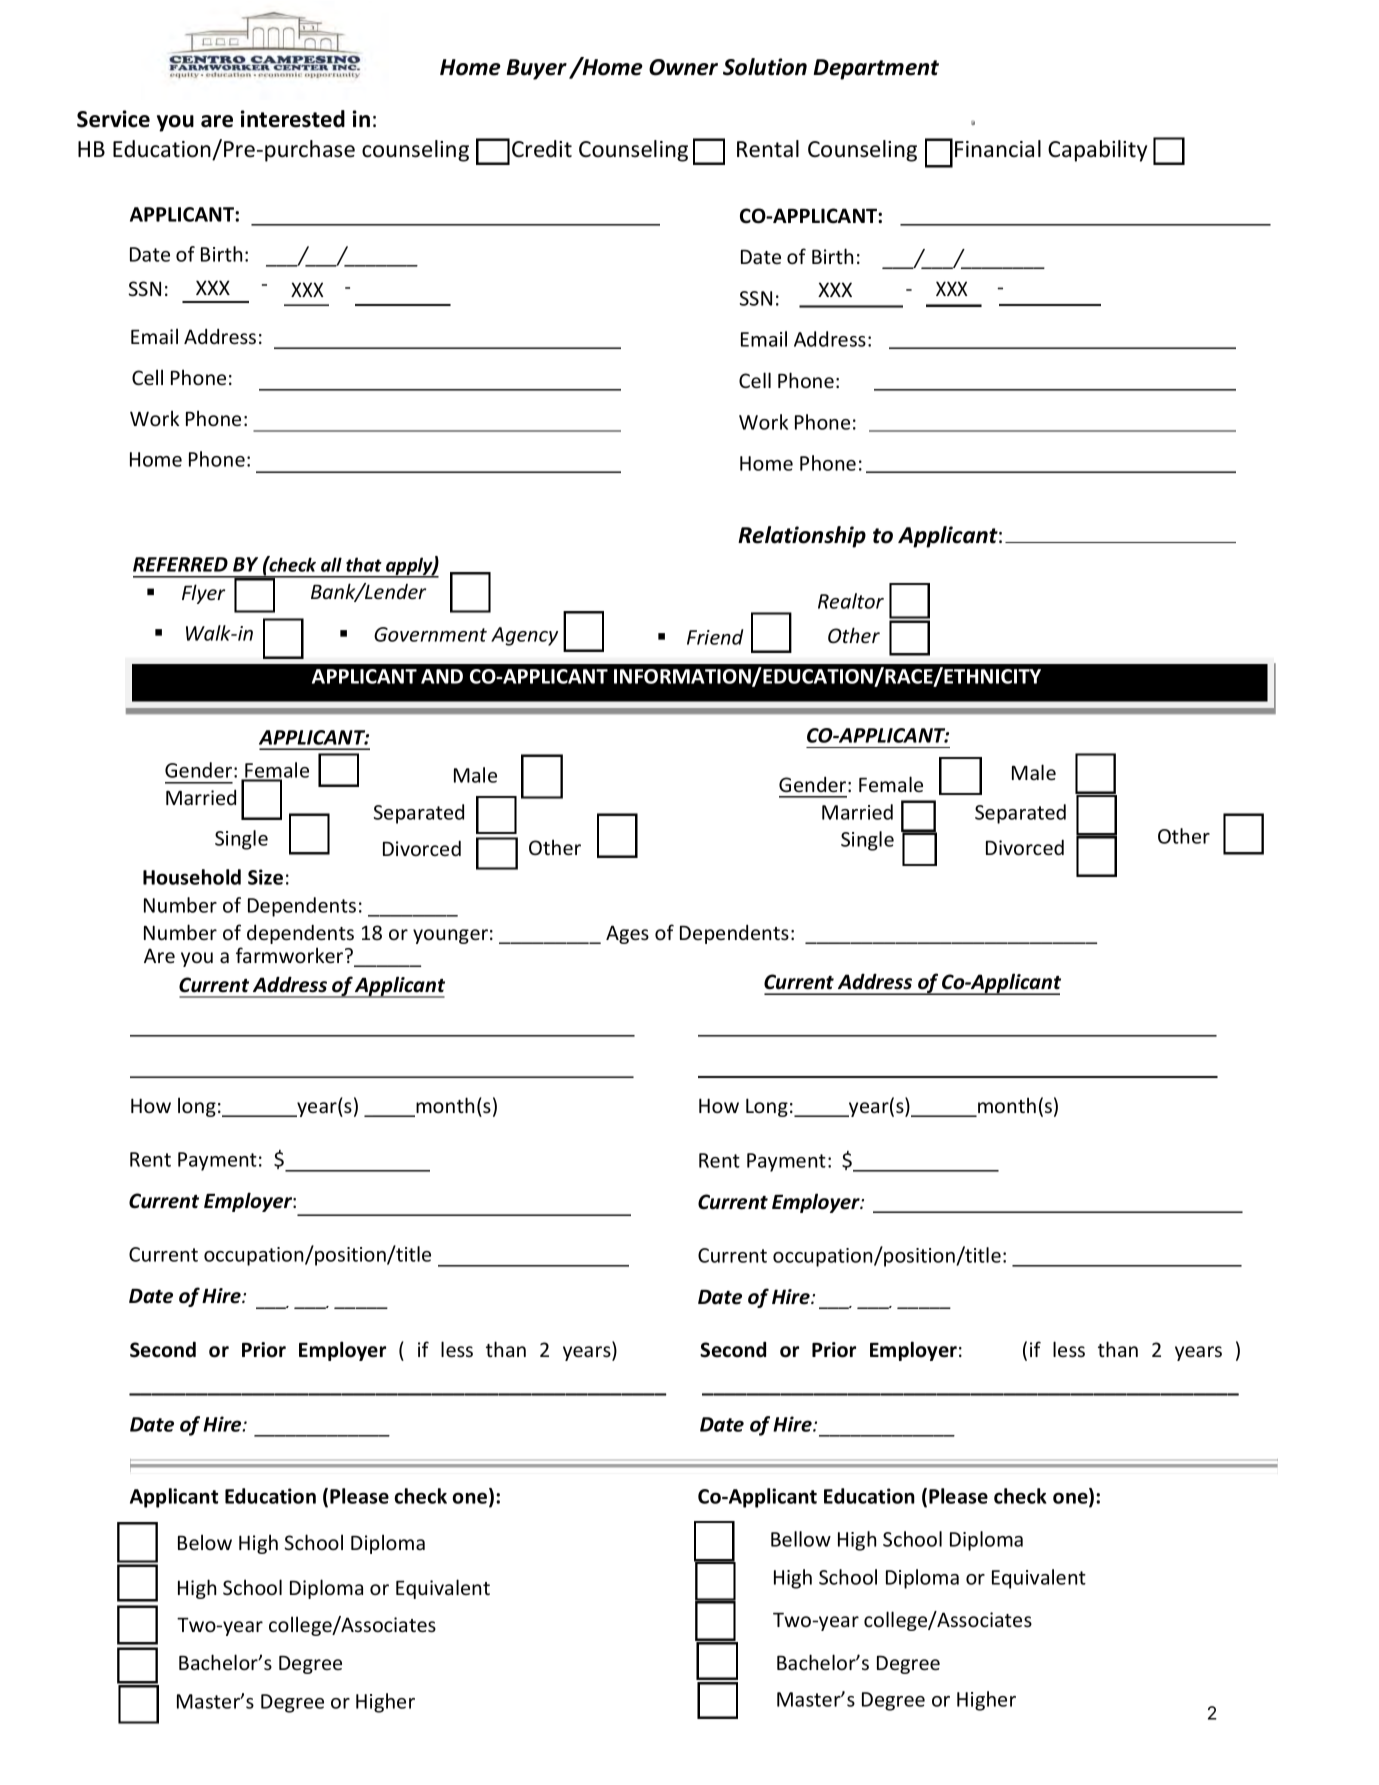 This page has width=1379, height=1785. Describe the element at coordinates (998, 149) in the page. I see `Financial` at that location.
